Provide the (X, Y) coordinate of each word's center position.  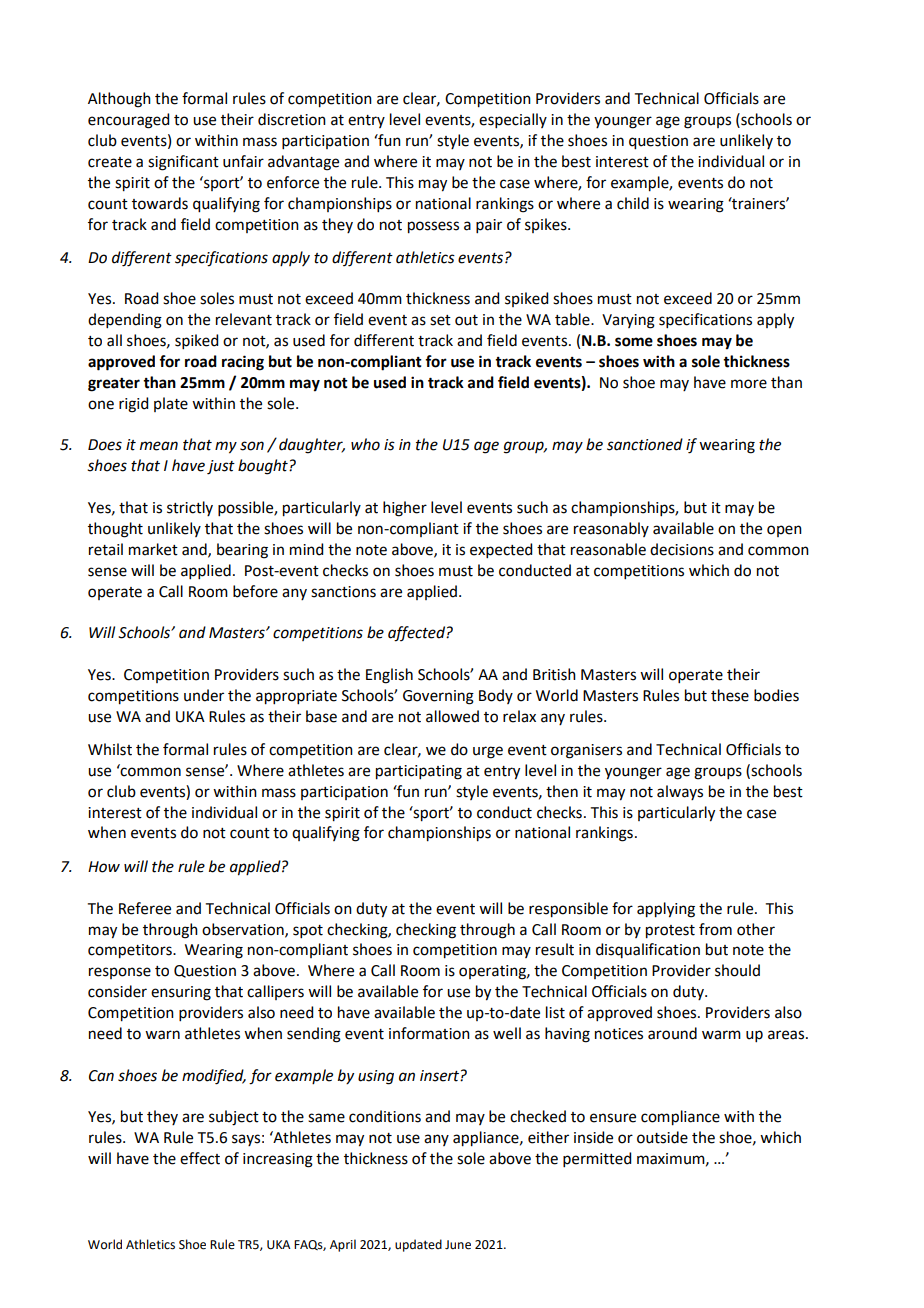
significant (183, 163)
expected (501, 550)
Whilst (110, 749)
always (680, 792)
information (429, 1033)
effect (200, 1158)
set (440, 320)
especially (513, 120)
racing (243, 363)
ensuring (181, 993)
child (633, 203)
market (153, 549)
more (749, 384)
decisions (682, 549)
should (737, 970)
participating (419, 772)
